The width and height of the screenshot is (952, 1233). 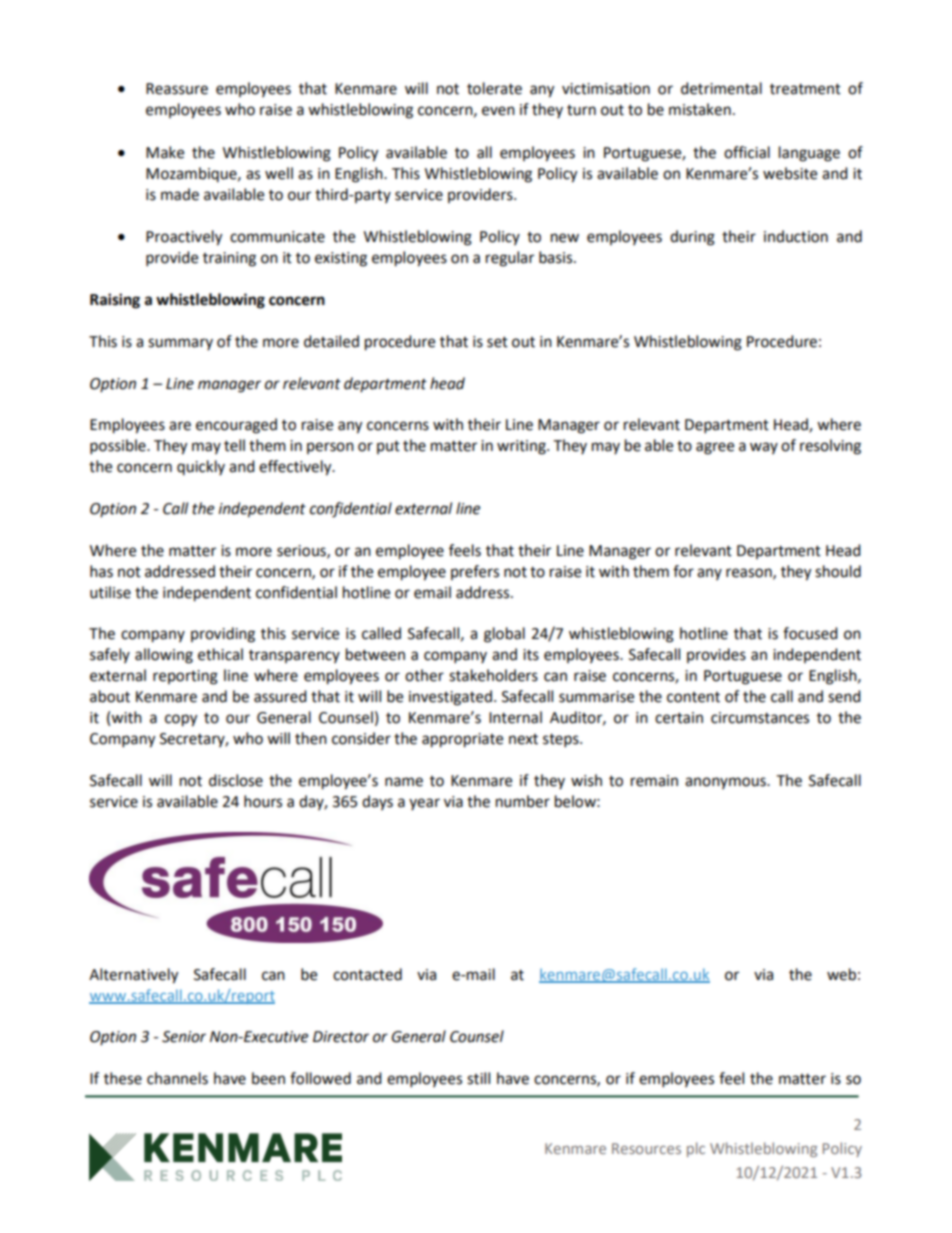 I want to click on official, so click(x=747, y=152).
